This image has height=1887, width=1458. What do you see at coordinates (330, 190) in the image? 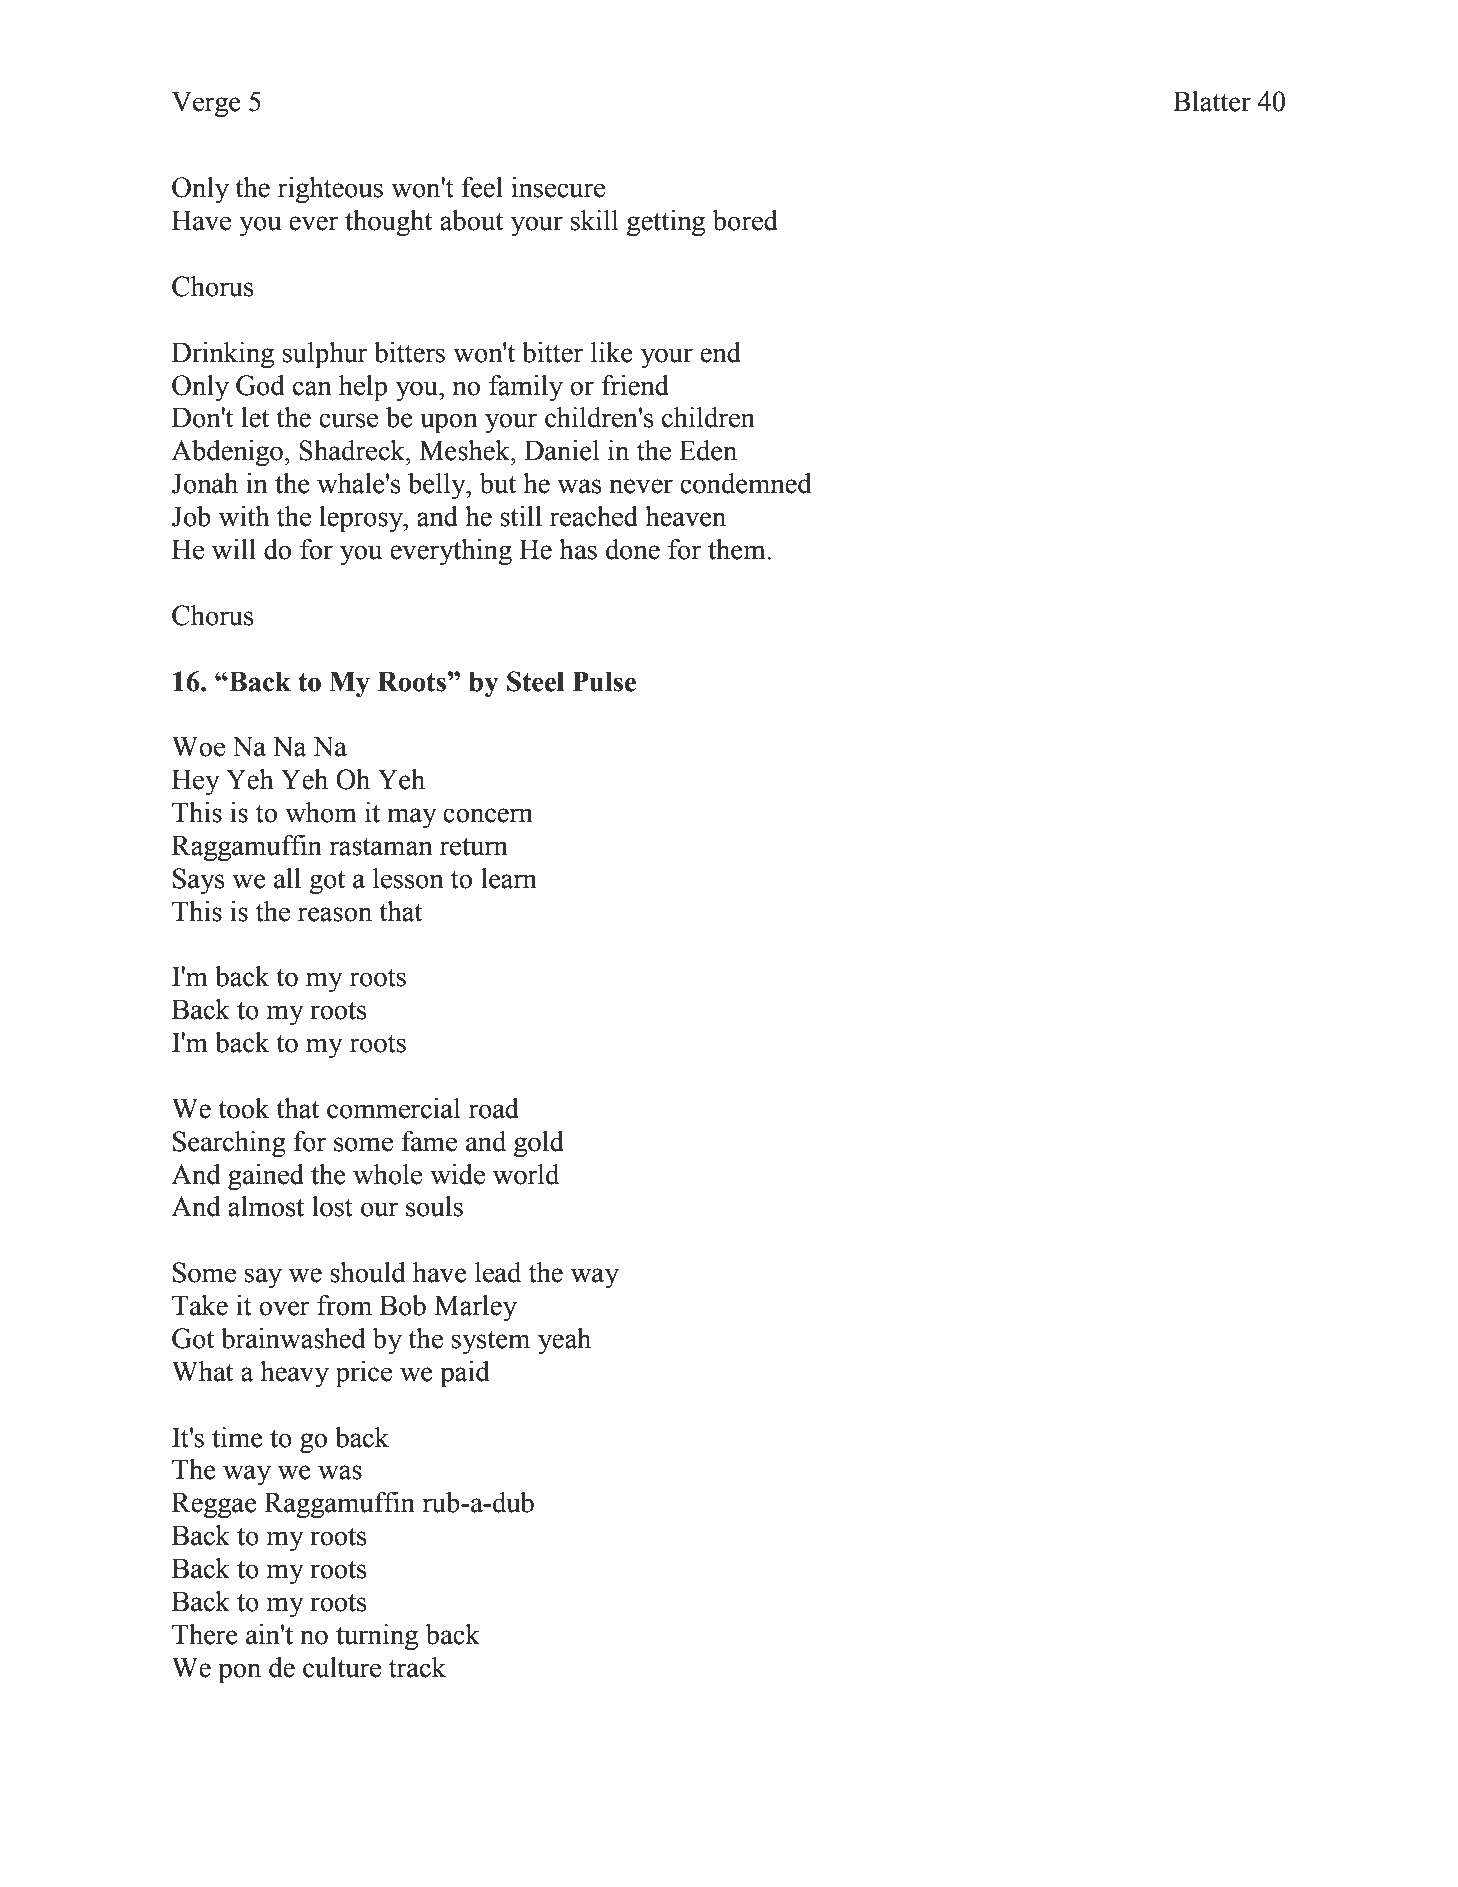
I see `righteous` at bounding box center [330, 190].
